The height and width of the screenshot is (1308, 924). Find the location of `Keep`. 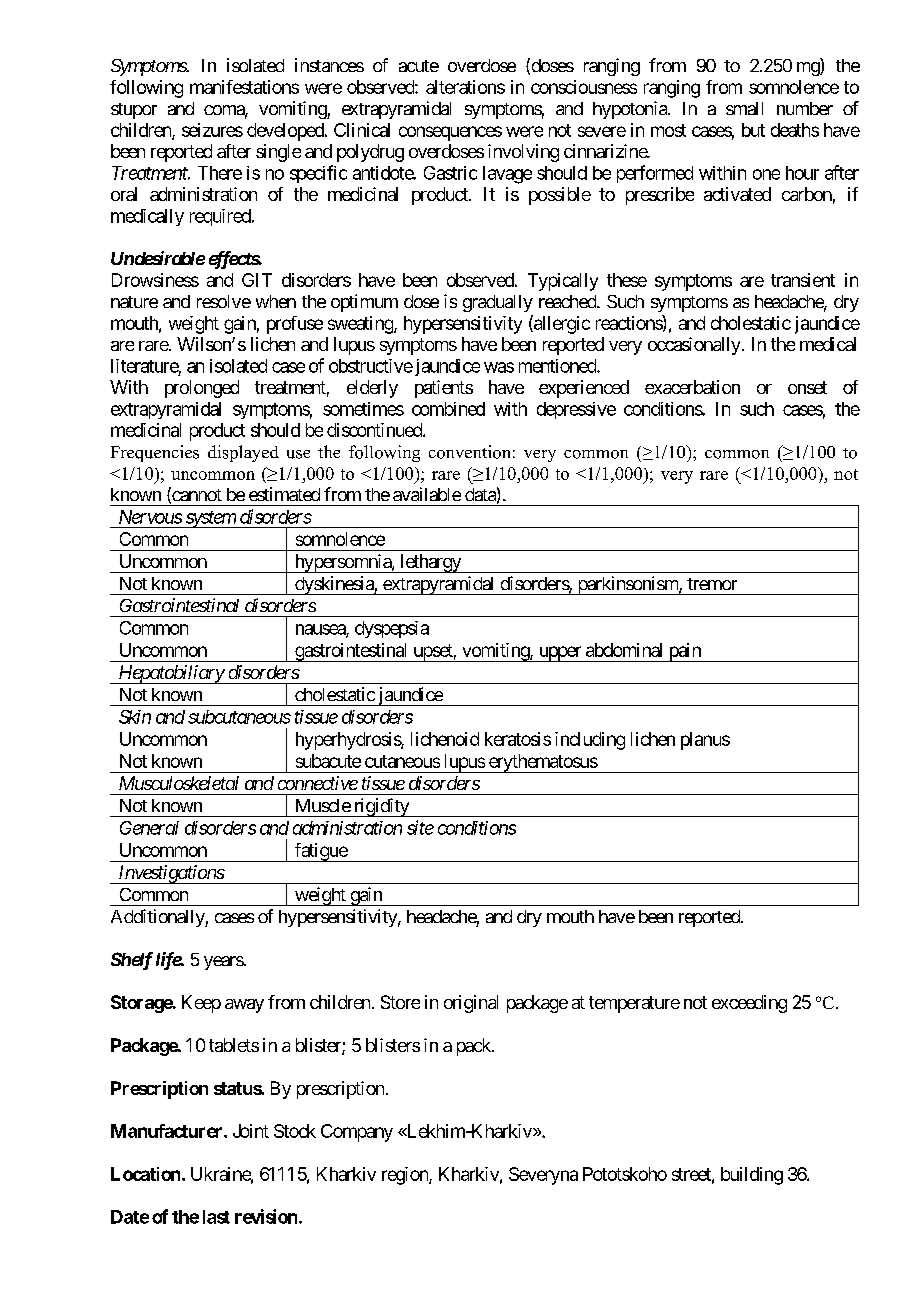

Keep is located at coordinates (201, 1004).
